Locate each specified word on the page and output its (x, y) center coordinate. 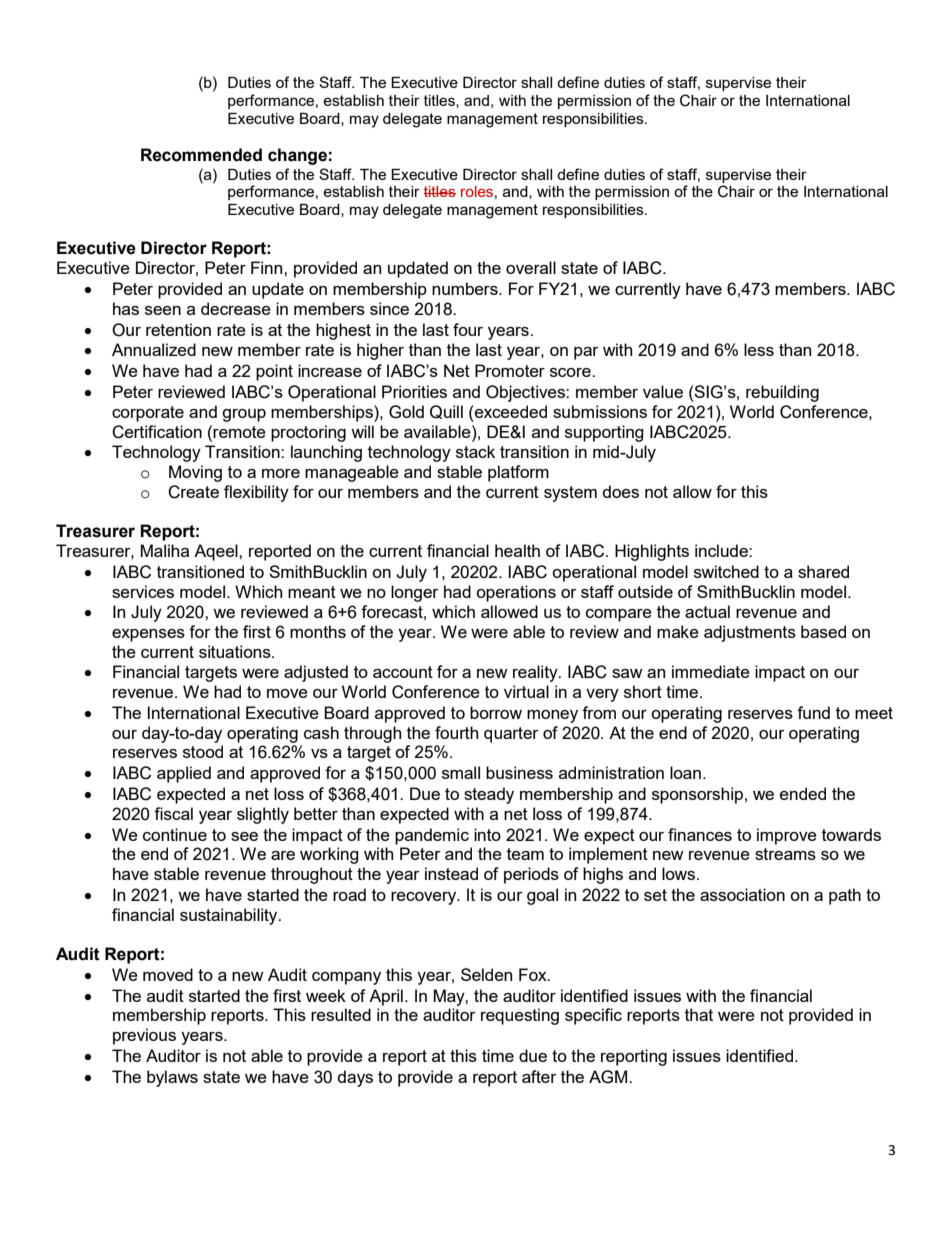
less (759, 349)
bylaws (172, 1078)
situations (236, 651)
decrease (236, 308)
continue (175, 834)
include (722, 550)
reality (536, 673)
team (525, 854)
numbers (466, 288)
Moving (195, 473)
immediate (711, 671)
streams (785, 854)
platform (518, 473)
